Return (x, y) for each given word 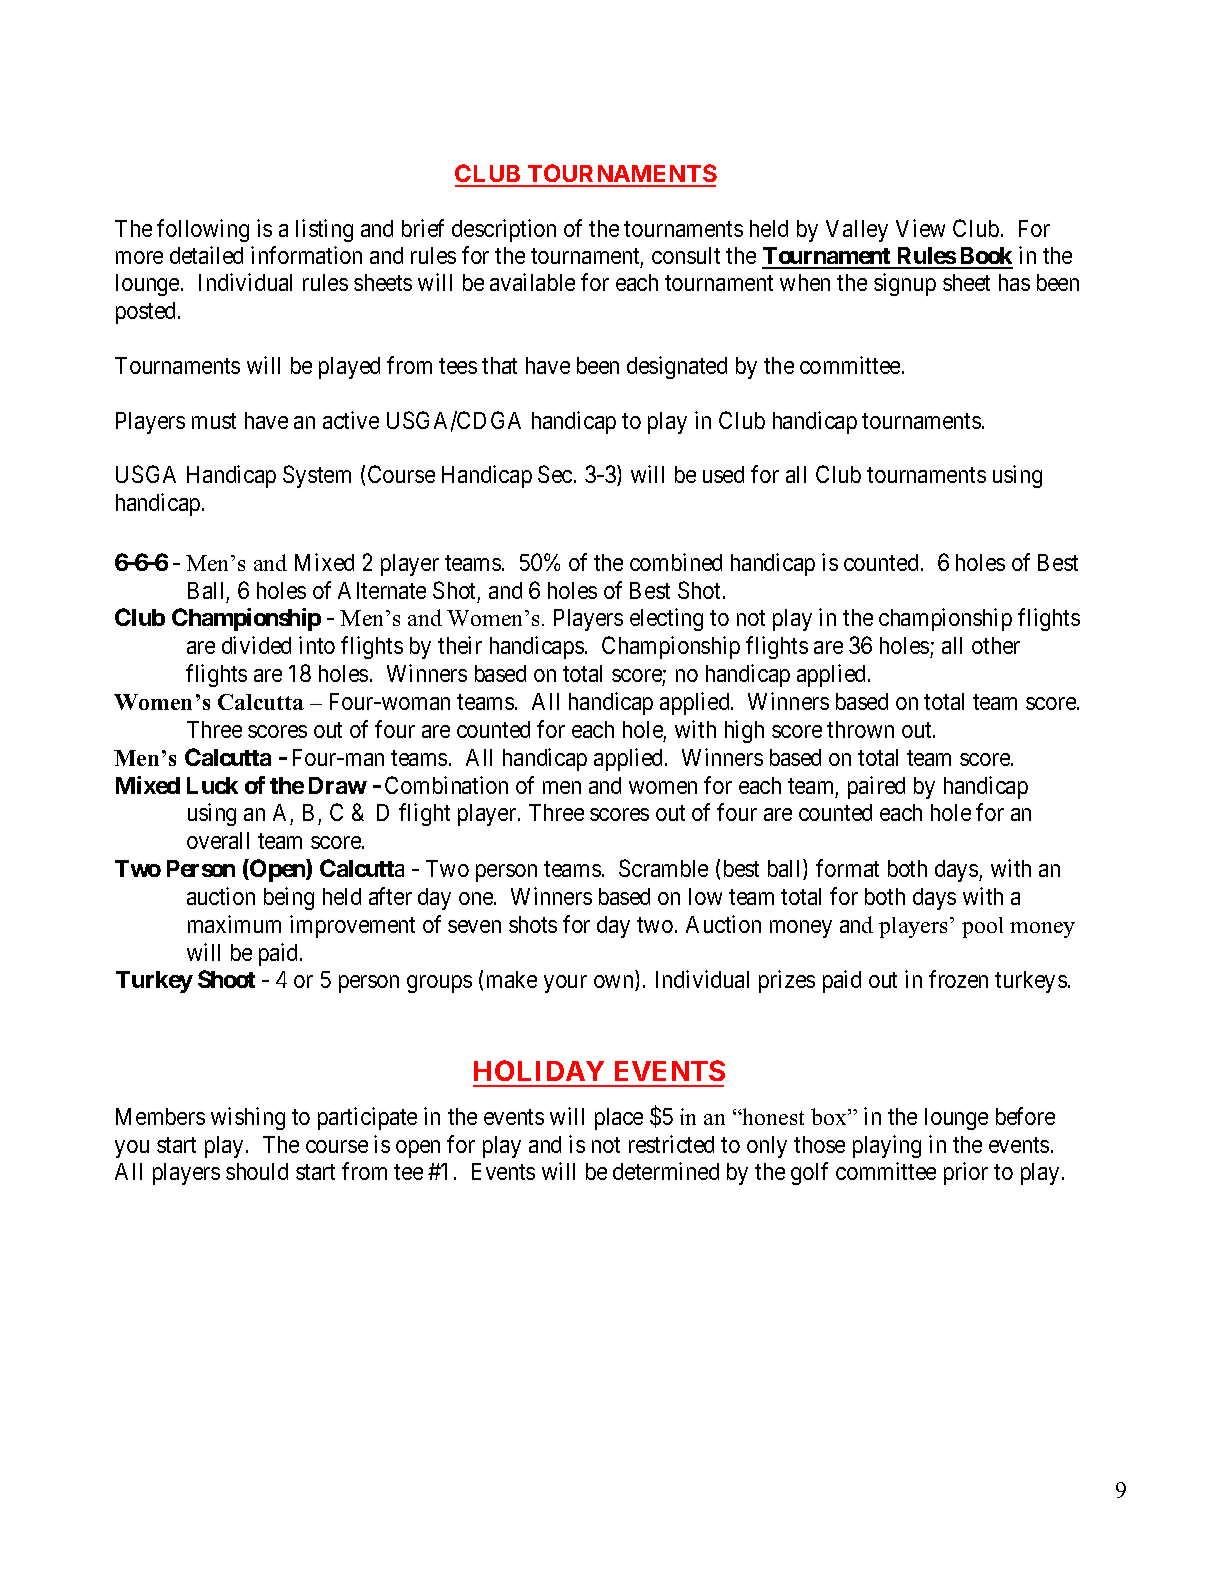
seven (474, 926)
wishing (248, 1118)
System (317, 476)
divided (256, 645)
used (723, 474)
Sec (555, 474)
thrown (860, 729)
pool (982, 927)
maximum (234, 924)
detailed (206, 255)
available (532, 282)
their (460, 645)
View (920, 228)
